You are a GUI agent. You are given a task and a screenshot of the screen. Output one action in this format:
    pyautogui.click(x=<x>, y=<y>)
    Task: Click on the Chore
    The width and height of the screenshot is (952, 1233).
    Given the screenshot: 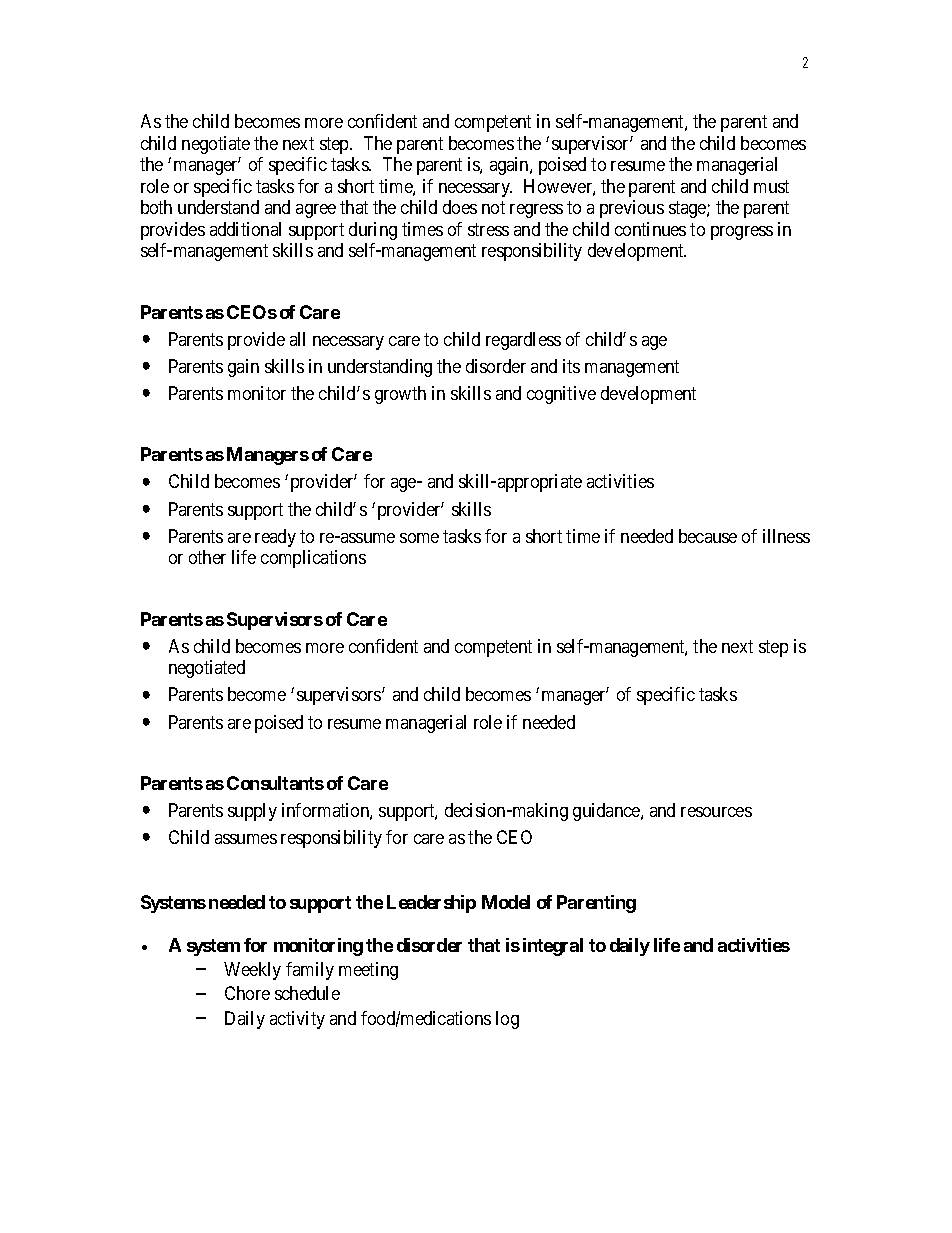 What is the action you would take?
    pyautogui.click(x=247, y=993)
